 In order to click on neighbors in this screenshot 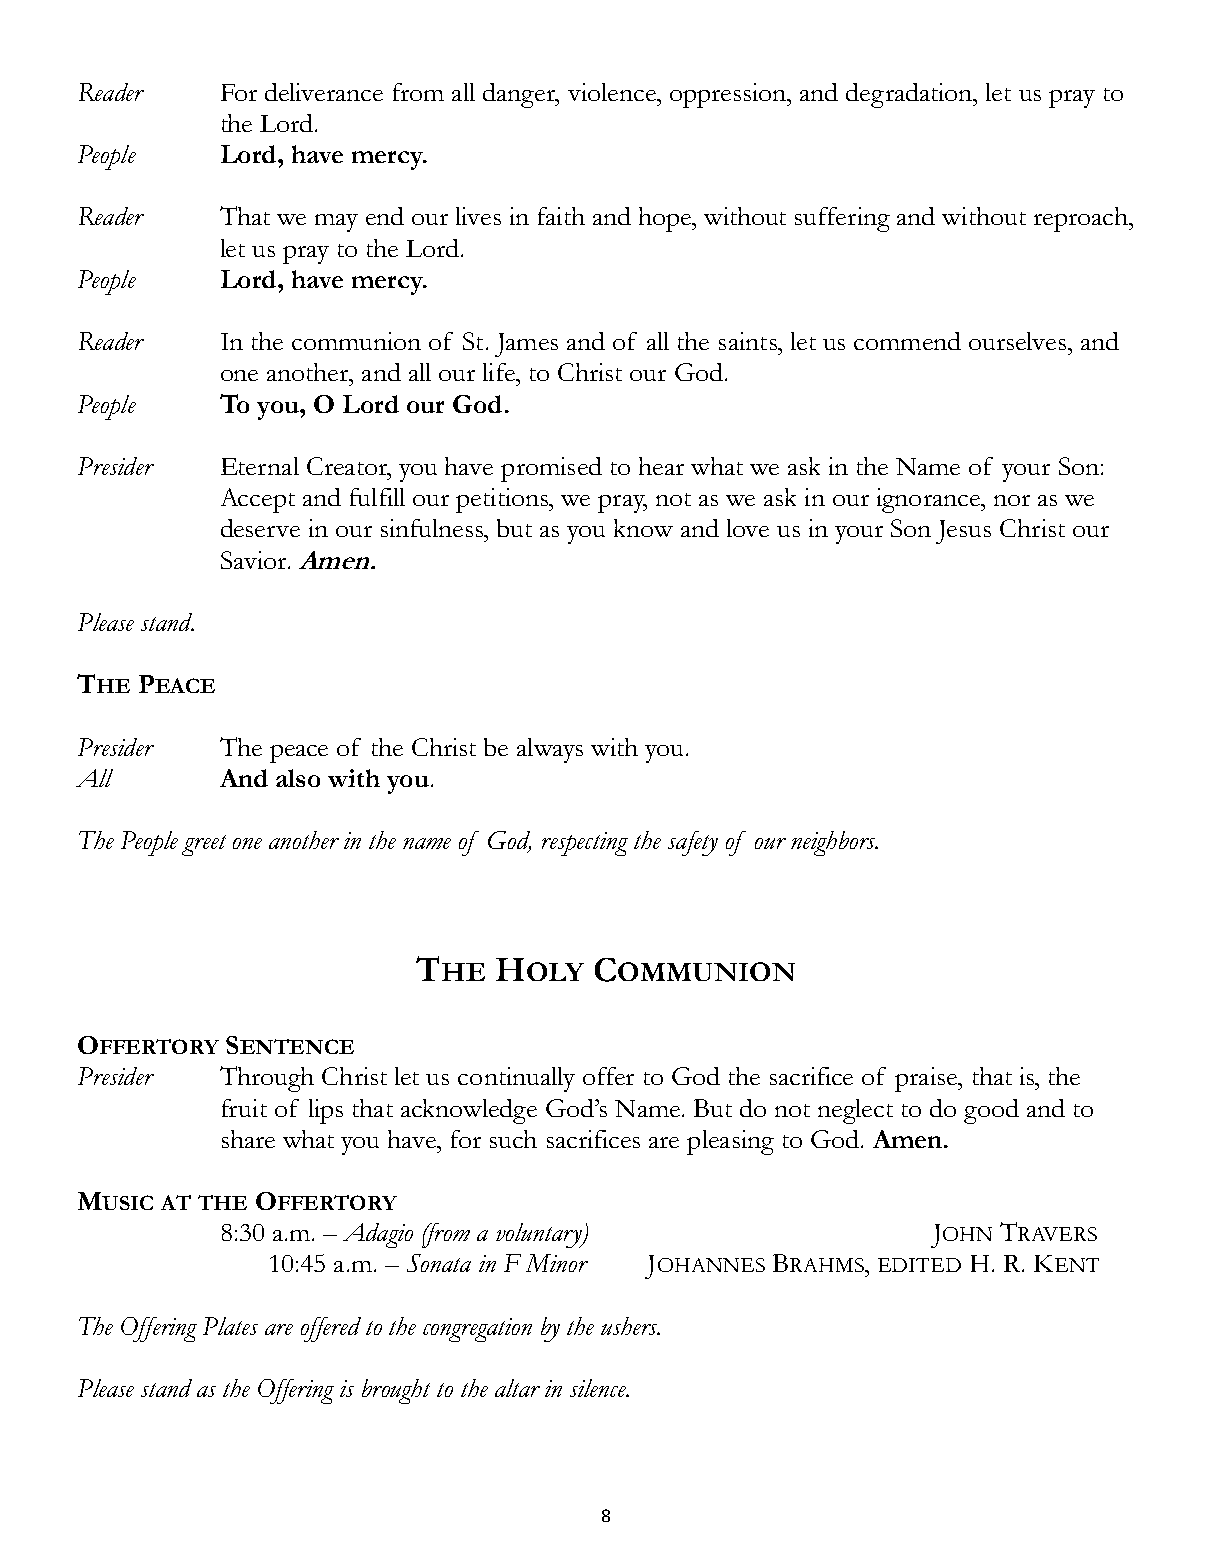, I will do `click(834, 843)`.
